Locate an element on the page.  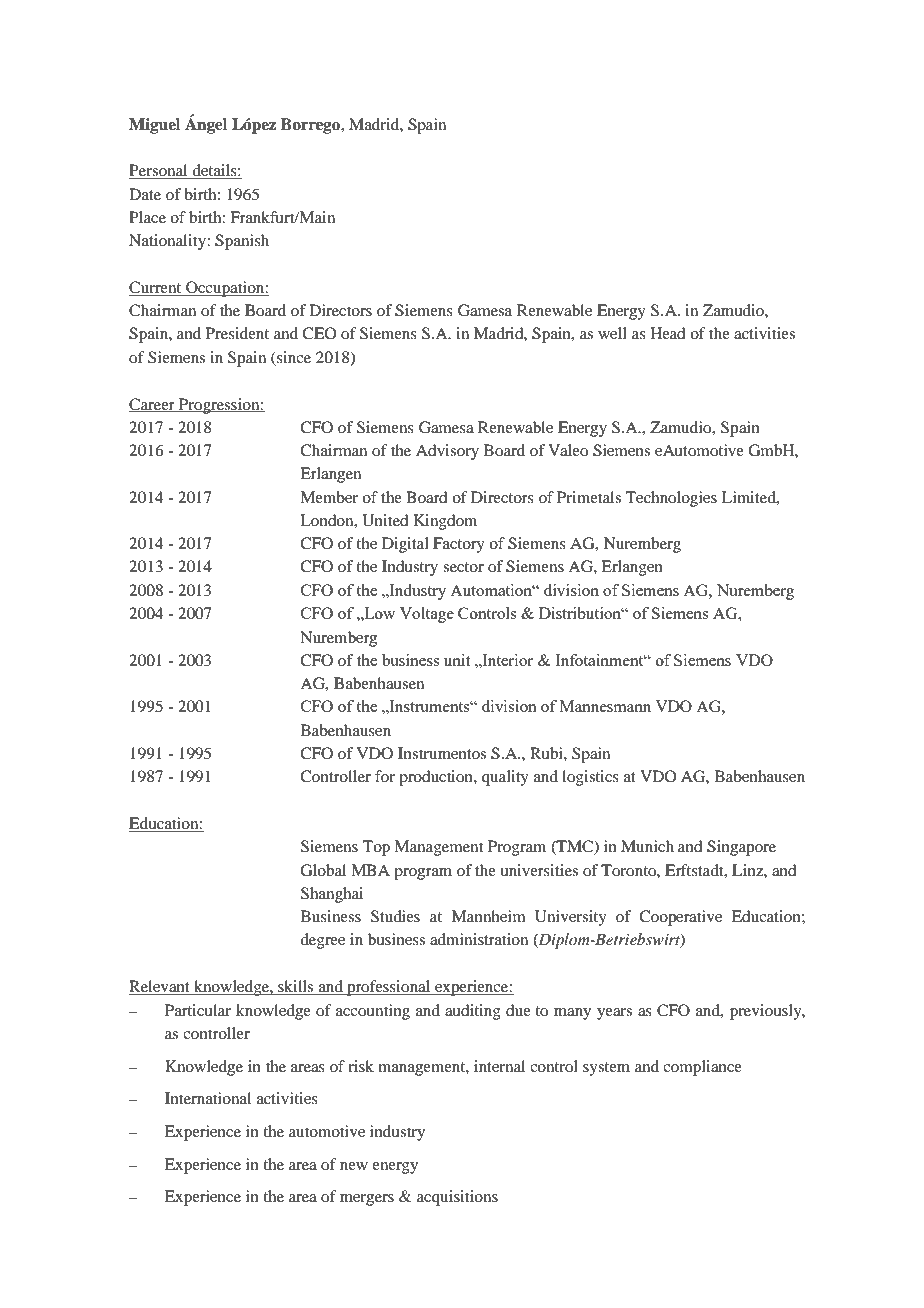
production is located at coordinates (437, 778).
